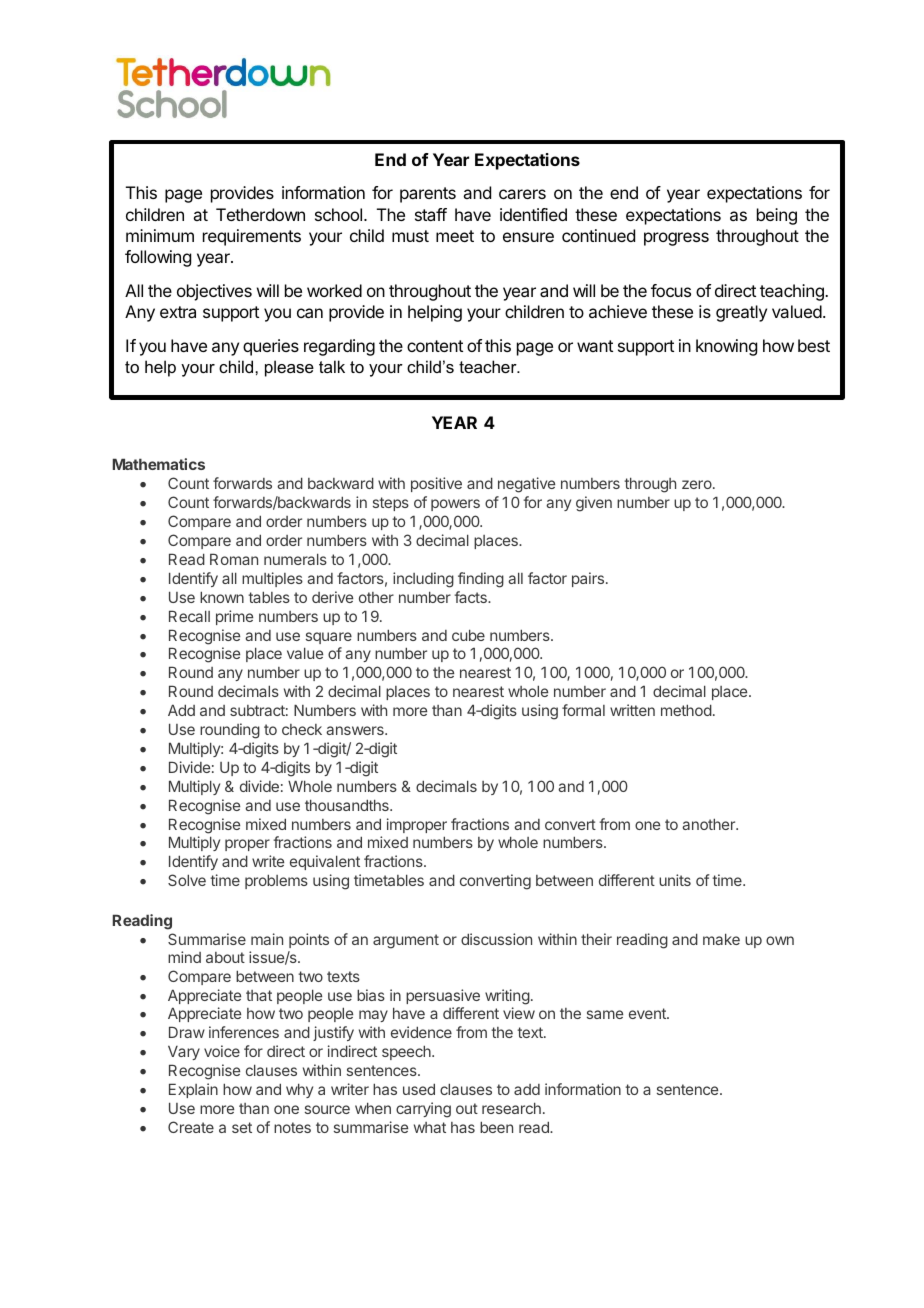 This screenshot has height=1308, width=924. What do you see at coordinates (159, 464) in the screenshot?
I see `Mathematics` at bounding box center [159, 464].
